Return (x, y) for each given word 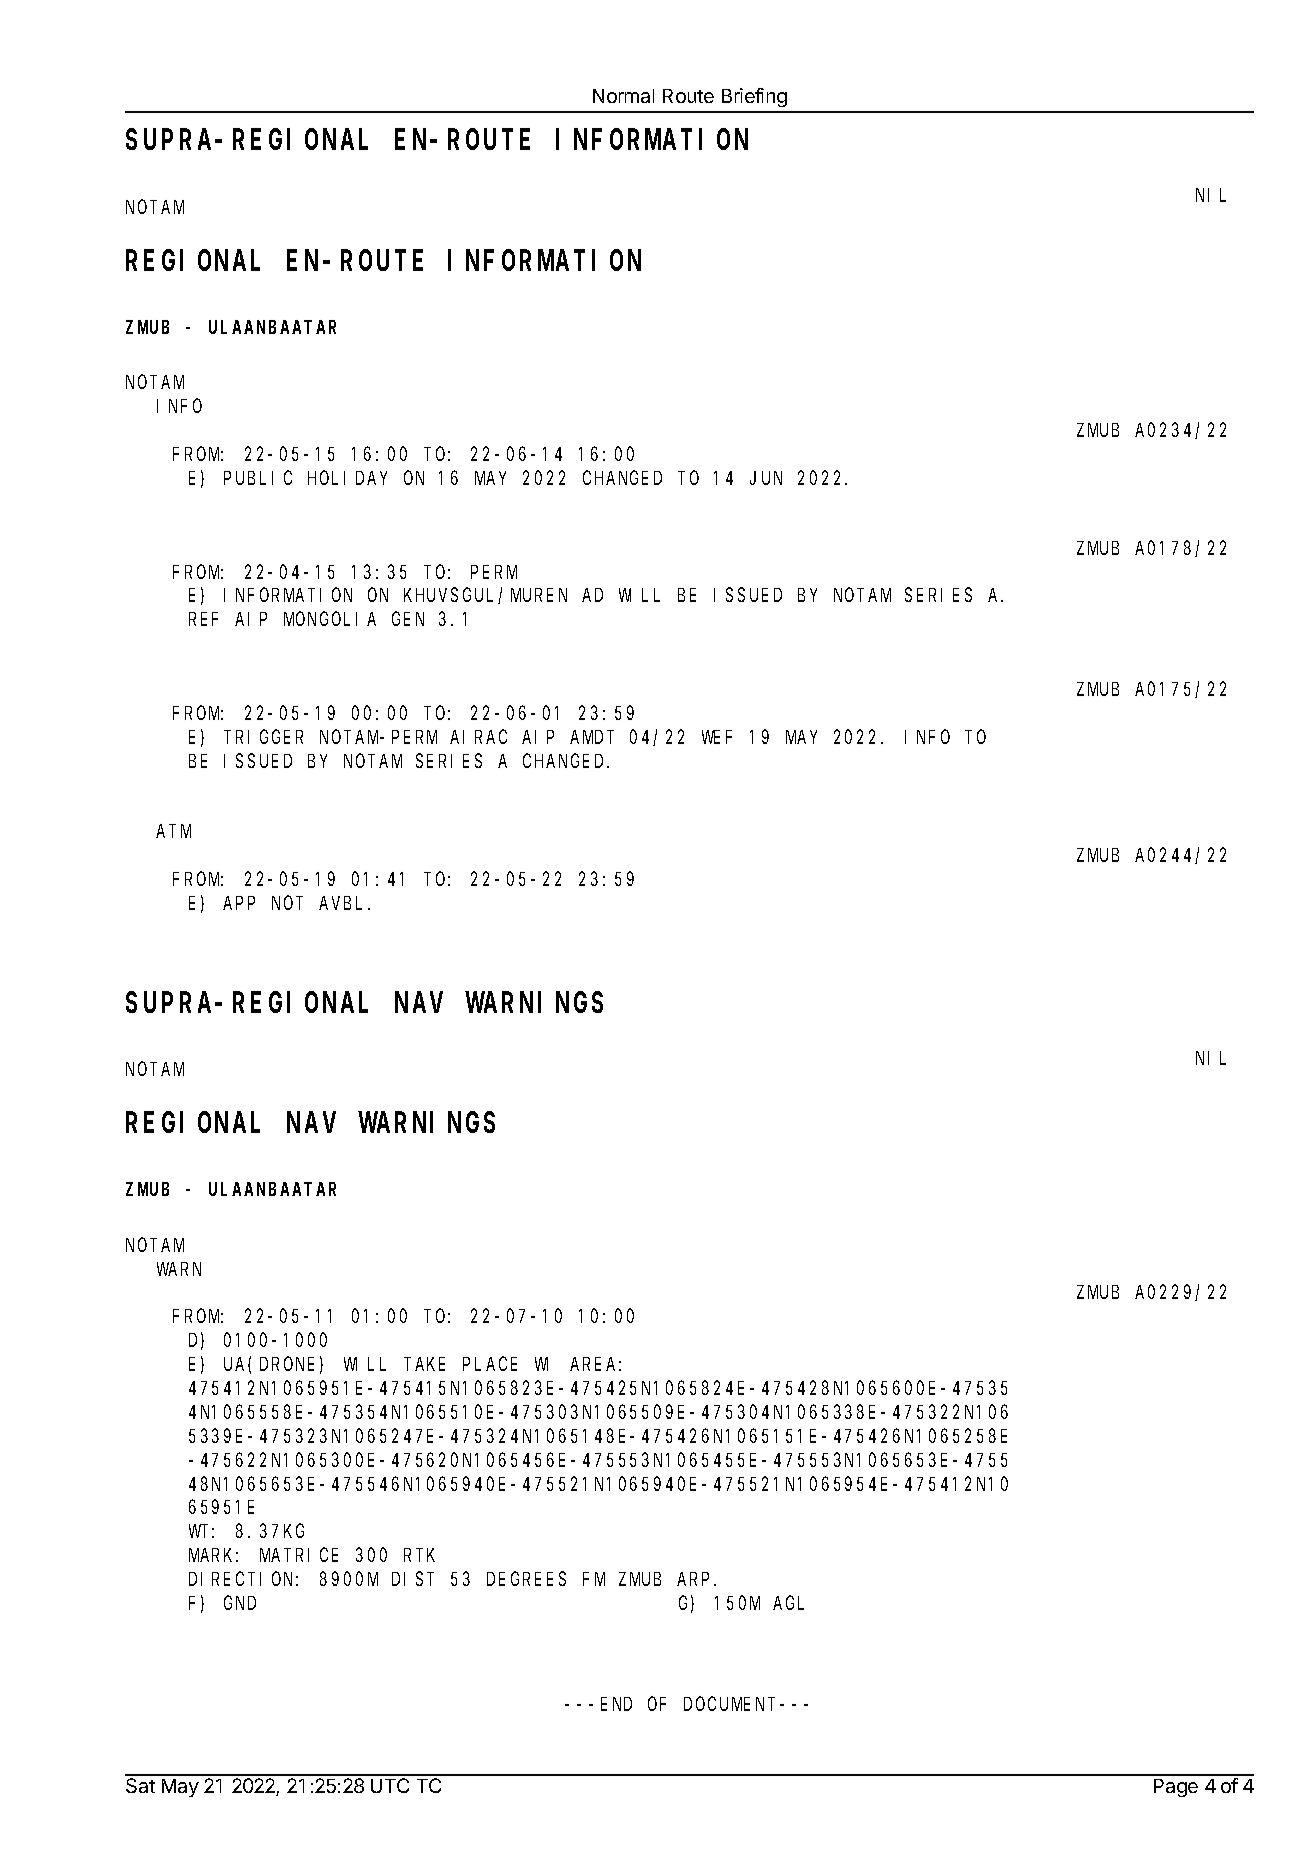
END (616, 1704)
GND (240, 1603)
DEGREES (526, 1579)
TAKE (426, 1364)
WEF (717, 737)
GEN (408, 619)
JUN (766, 478)
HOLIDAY (347, 478)
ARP (696, 1579)
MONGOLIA (330, 619)
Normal (623, 96)
